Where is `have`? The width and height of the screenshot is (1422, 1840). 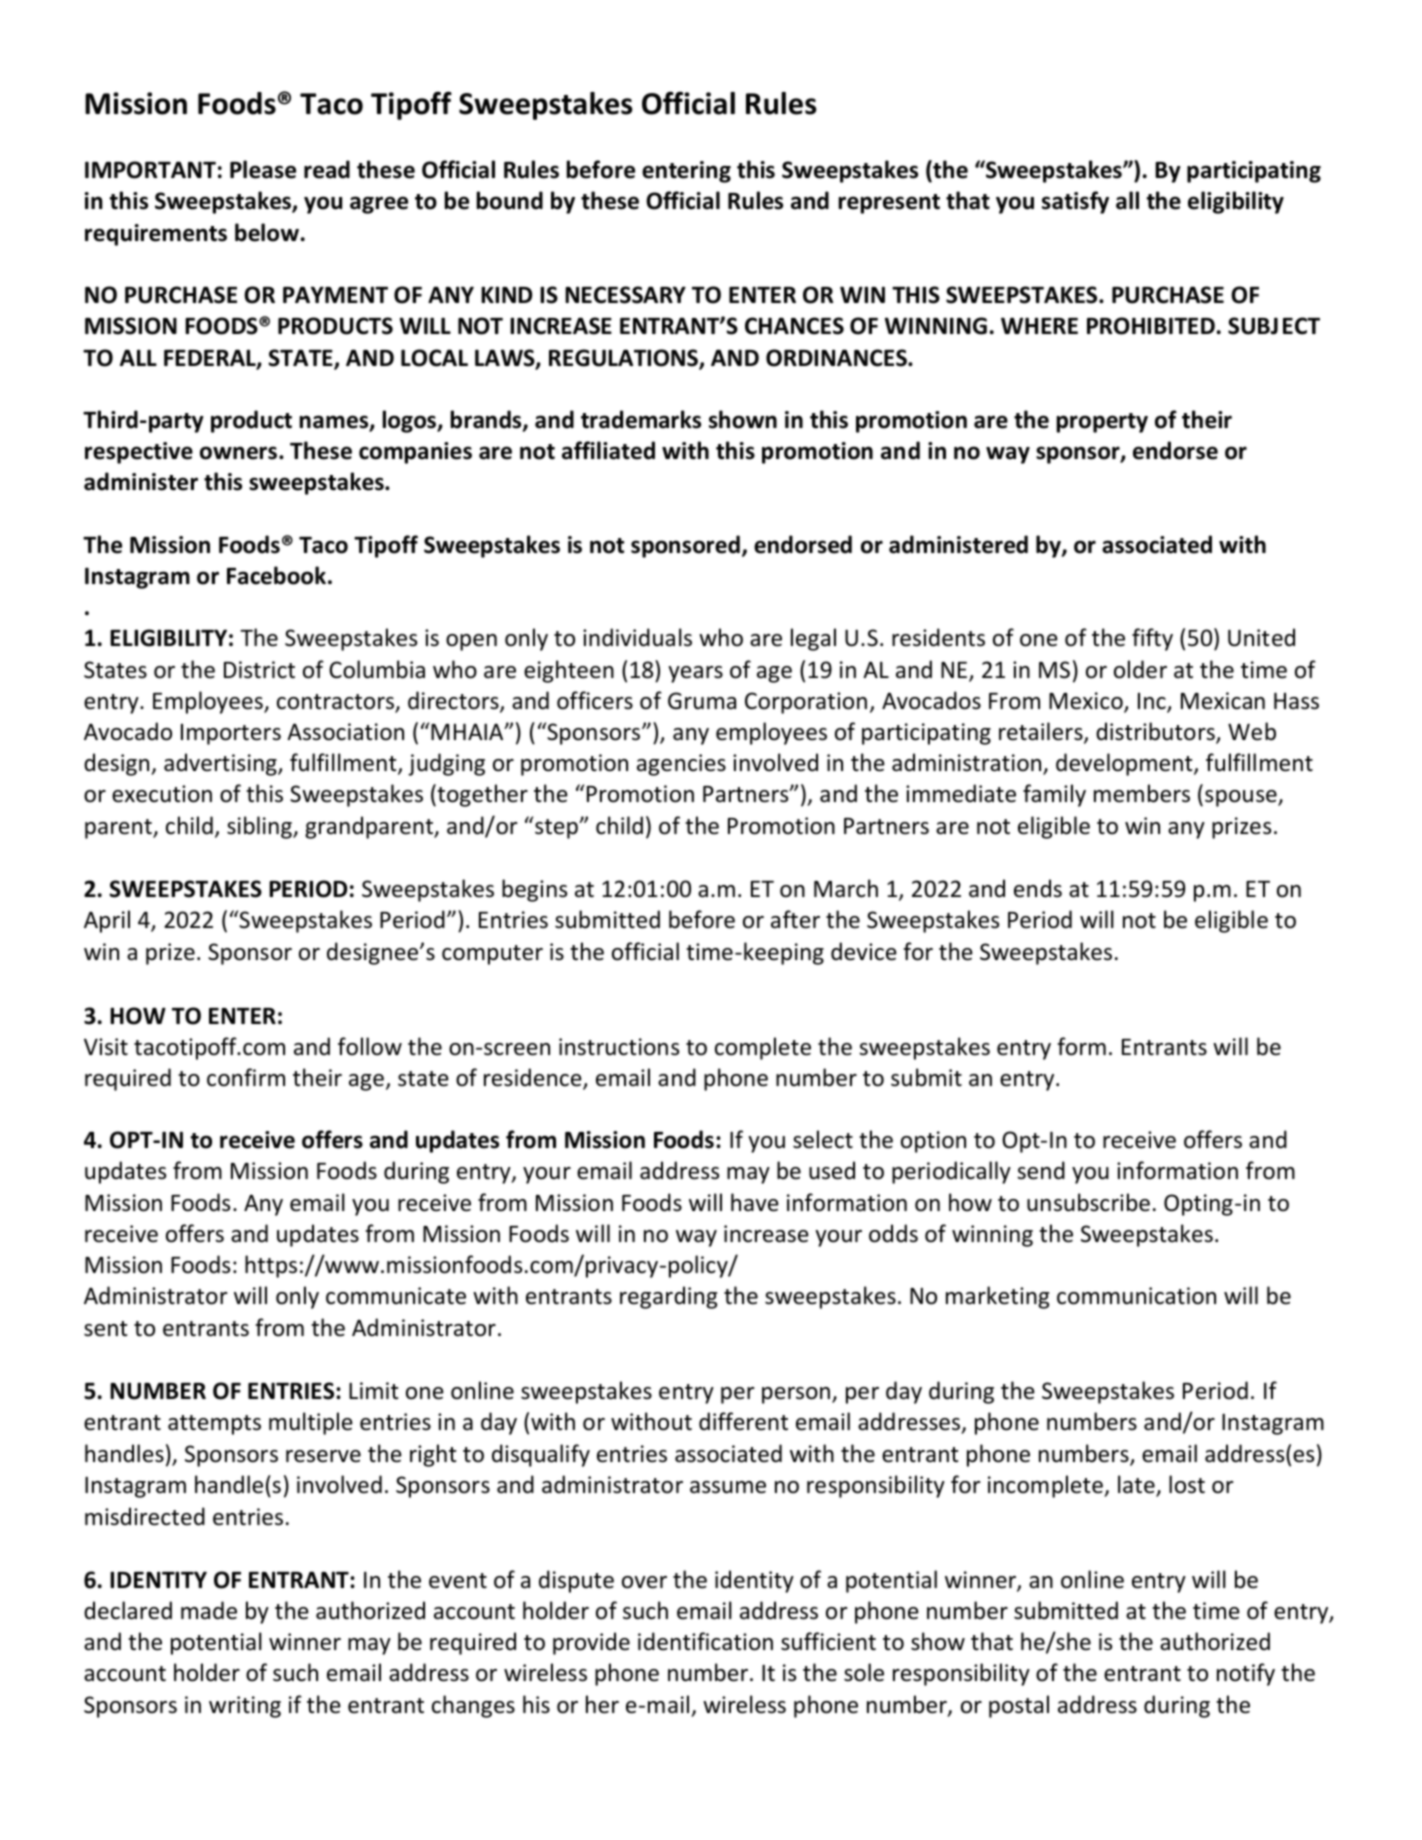 have is located at coordinates (755, 1202).
